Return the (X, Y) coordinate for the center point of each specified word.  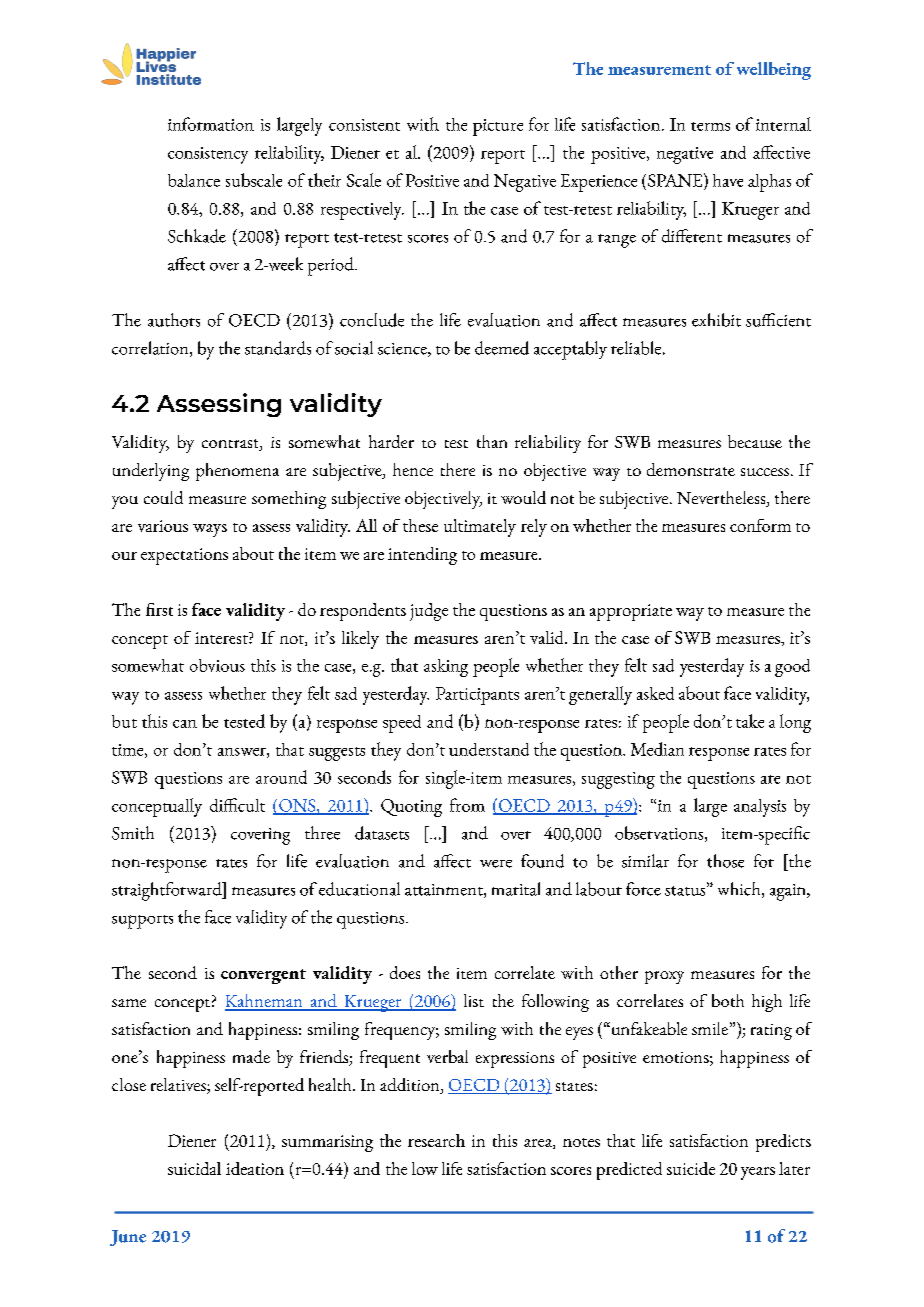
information (211, 124)
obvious (217, 665)
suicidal (194, 1168)
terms (710, 126)
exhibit (716, 320)
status (686, 891)
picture (498, 127)
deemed (502, 348)
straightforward (168, 891)
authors (174, 320)
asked (655, 693)
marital (516, 889)
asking (446, 668)
